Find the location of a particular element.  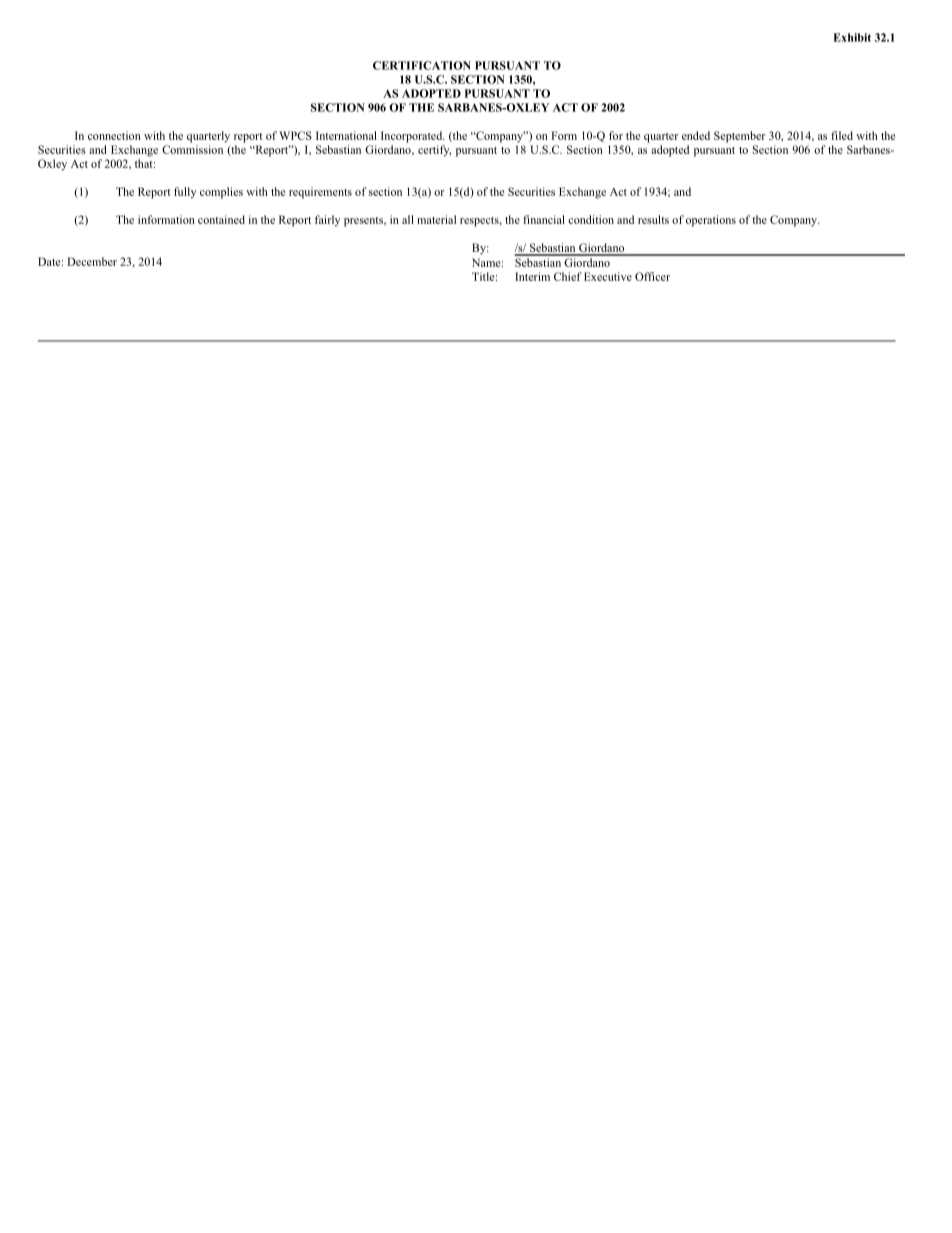

Interim is located at coordinates (532, 276).
